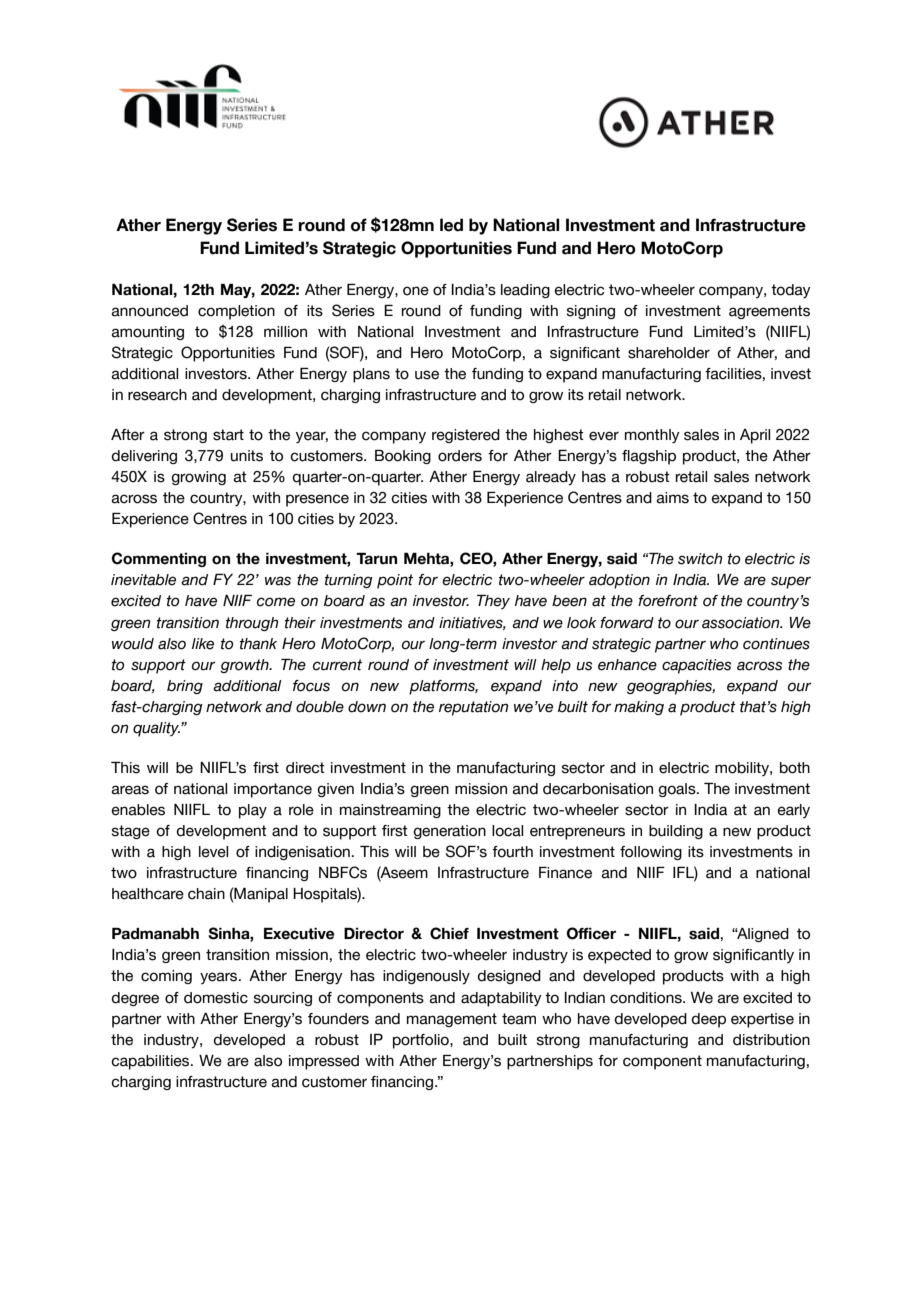 The width and height of the screenshot is (924, 1307). I want to click on completion, so click(236, 312).
